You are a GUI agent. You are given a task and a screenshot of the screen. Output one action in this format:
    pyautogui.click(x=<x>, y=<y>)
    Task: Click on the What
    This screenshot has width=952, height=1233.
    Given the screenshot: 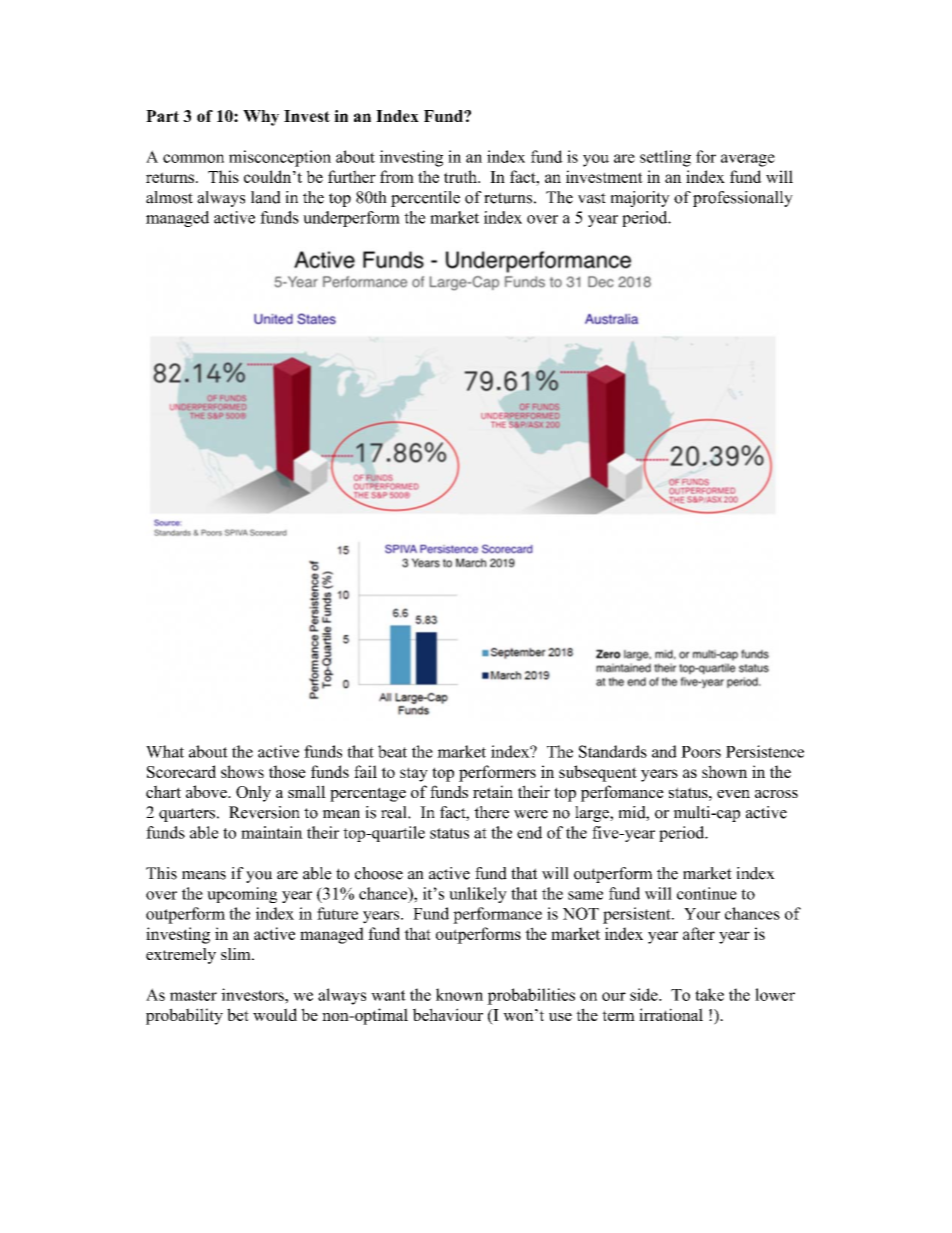 What is the action you would take?
    pyautogui.click(x=165, y=751)
